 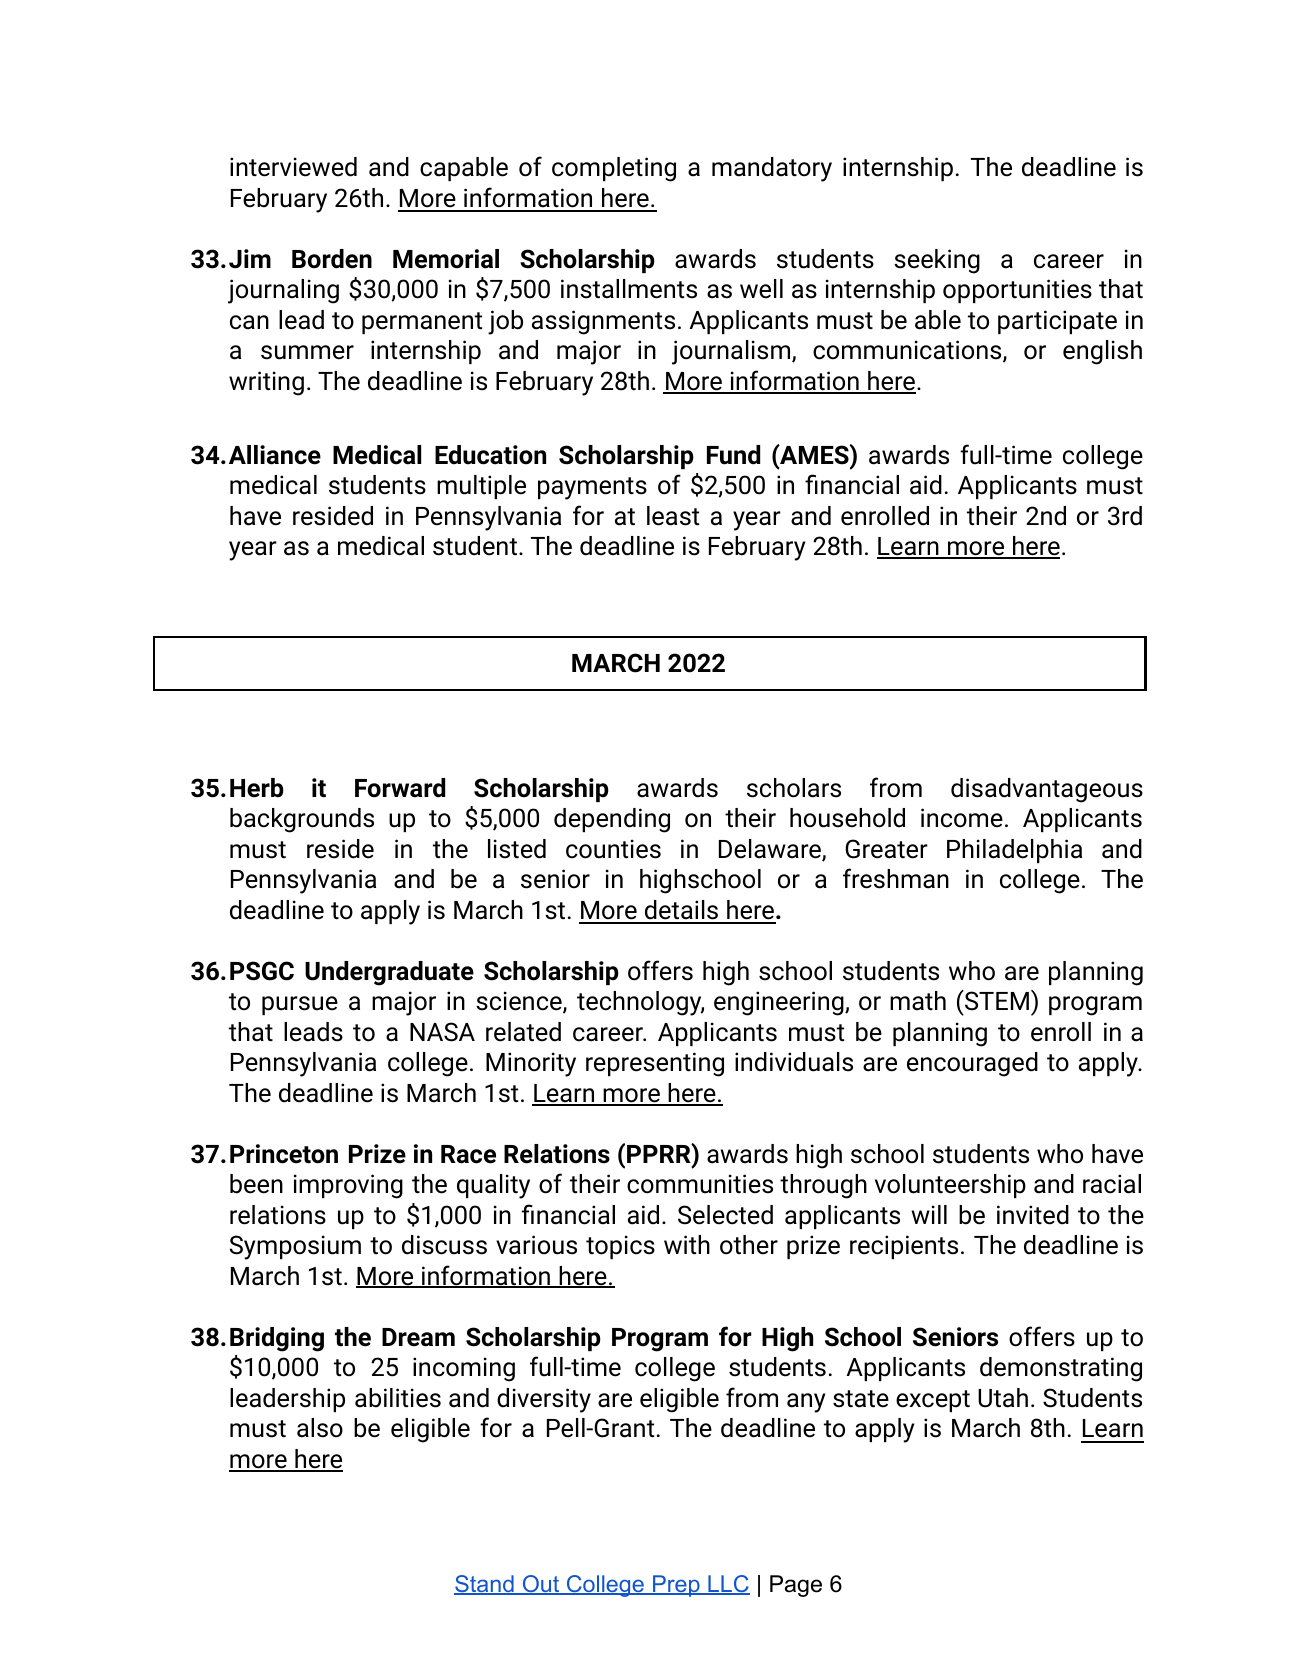 I want to click on completing, so click(x=614, y=169).
